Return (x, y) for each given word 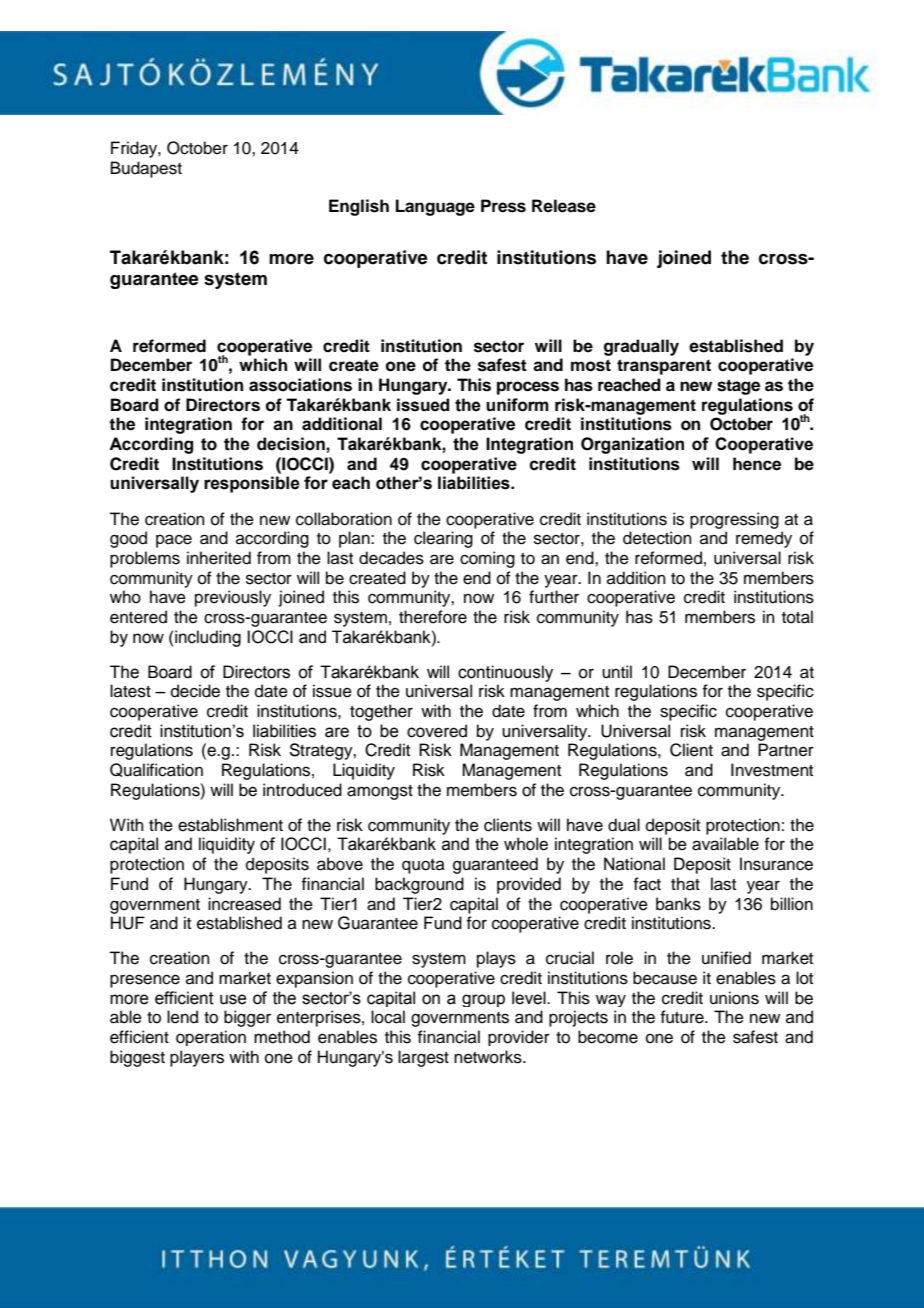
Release (564, 206)
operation (211, 1038)
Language (435, 207)
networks (489, 1057)
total (797, 617)
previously (233, 598)
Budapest (146, 169)
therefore (433, 617)
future (683, 1017)
